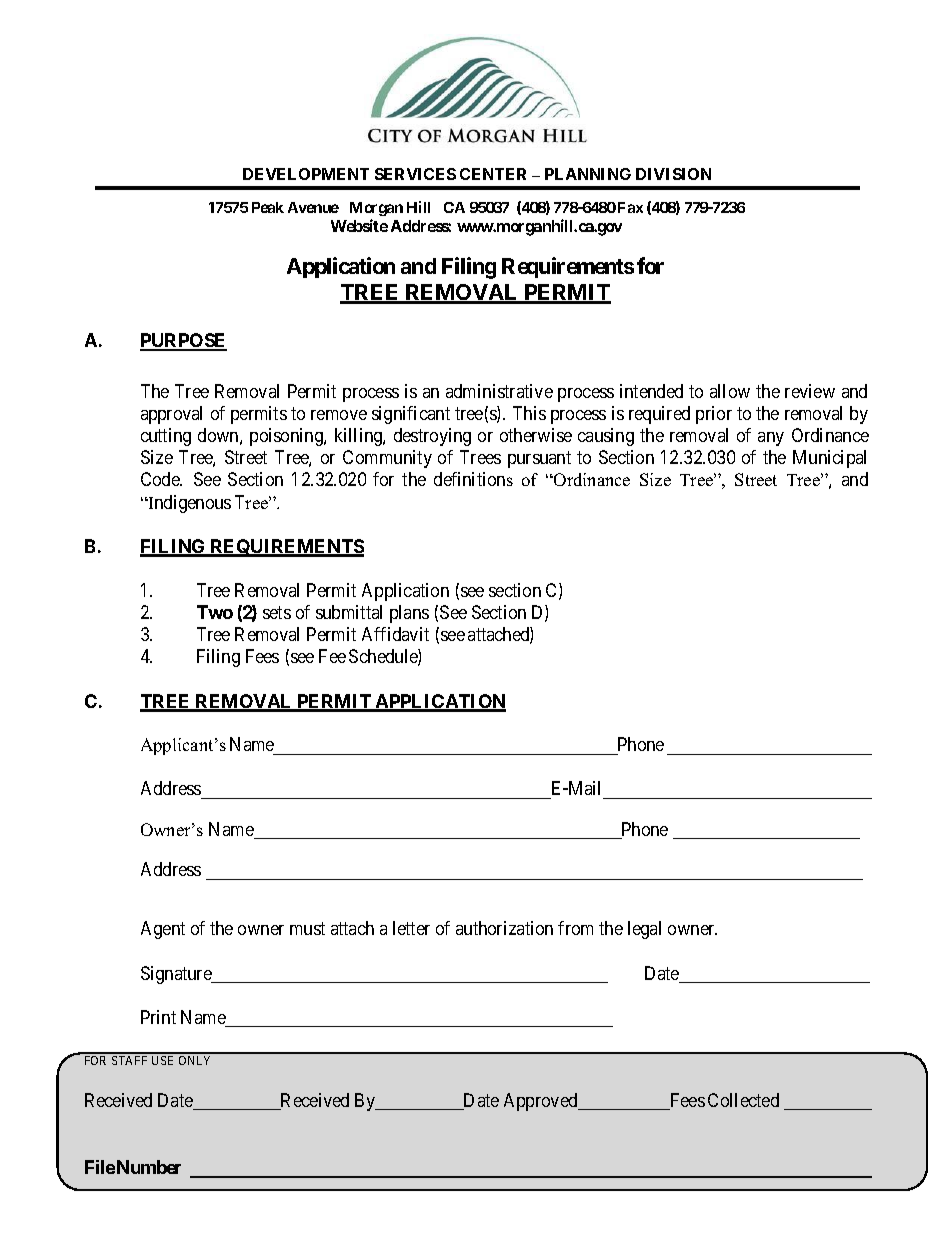 Image resolution: width=952 pixels, height=1233 pixels. Describe the element at coordinates (268, 207) in the screenshot. I see `Peak` at that location.
